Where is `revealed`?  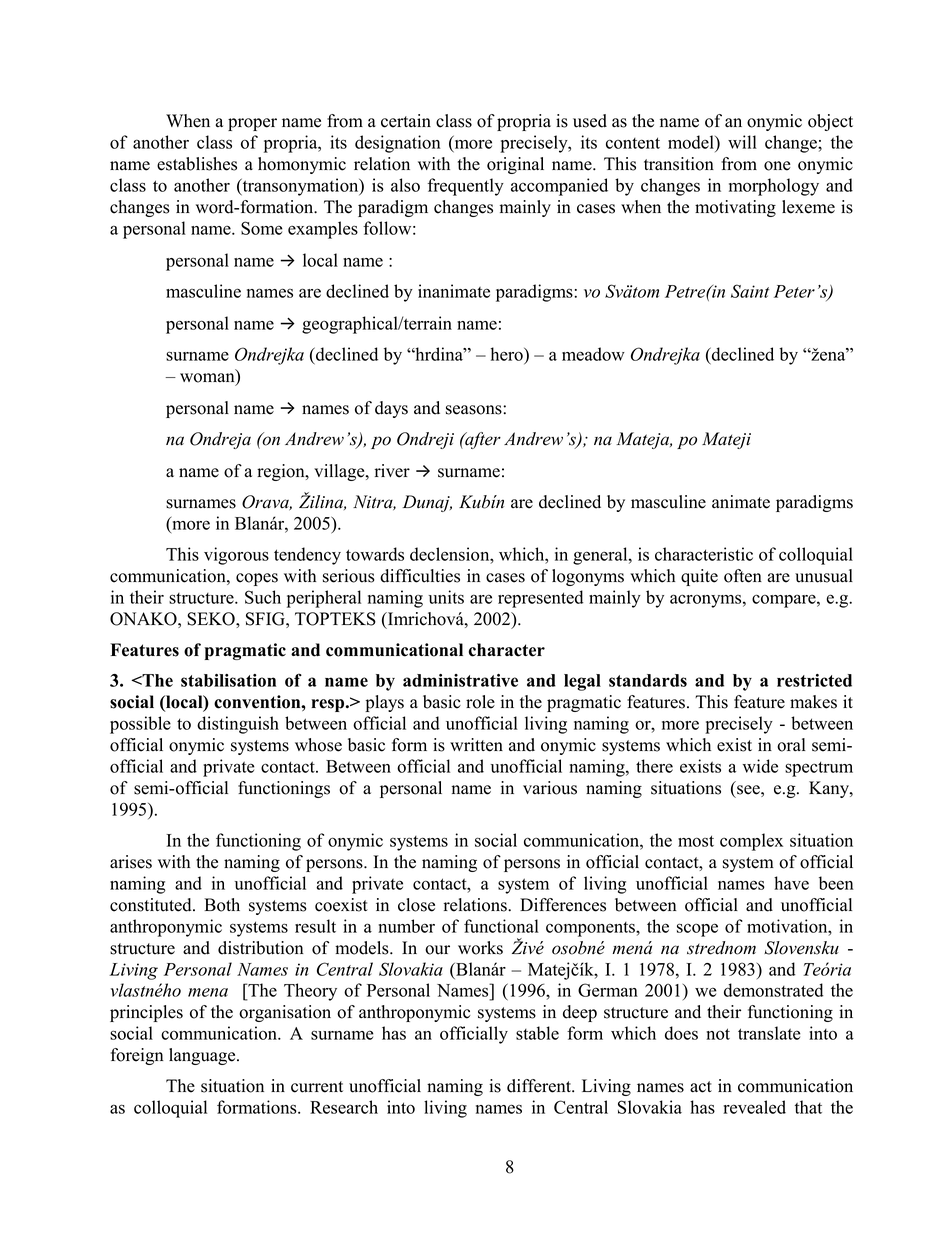 revealed is located at coordinates (754, 1107).
